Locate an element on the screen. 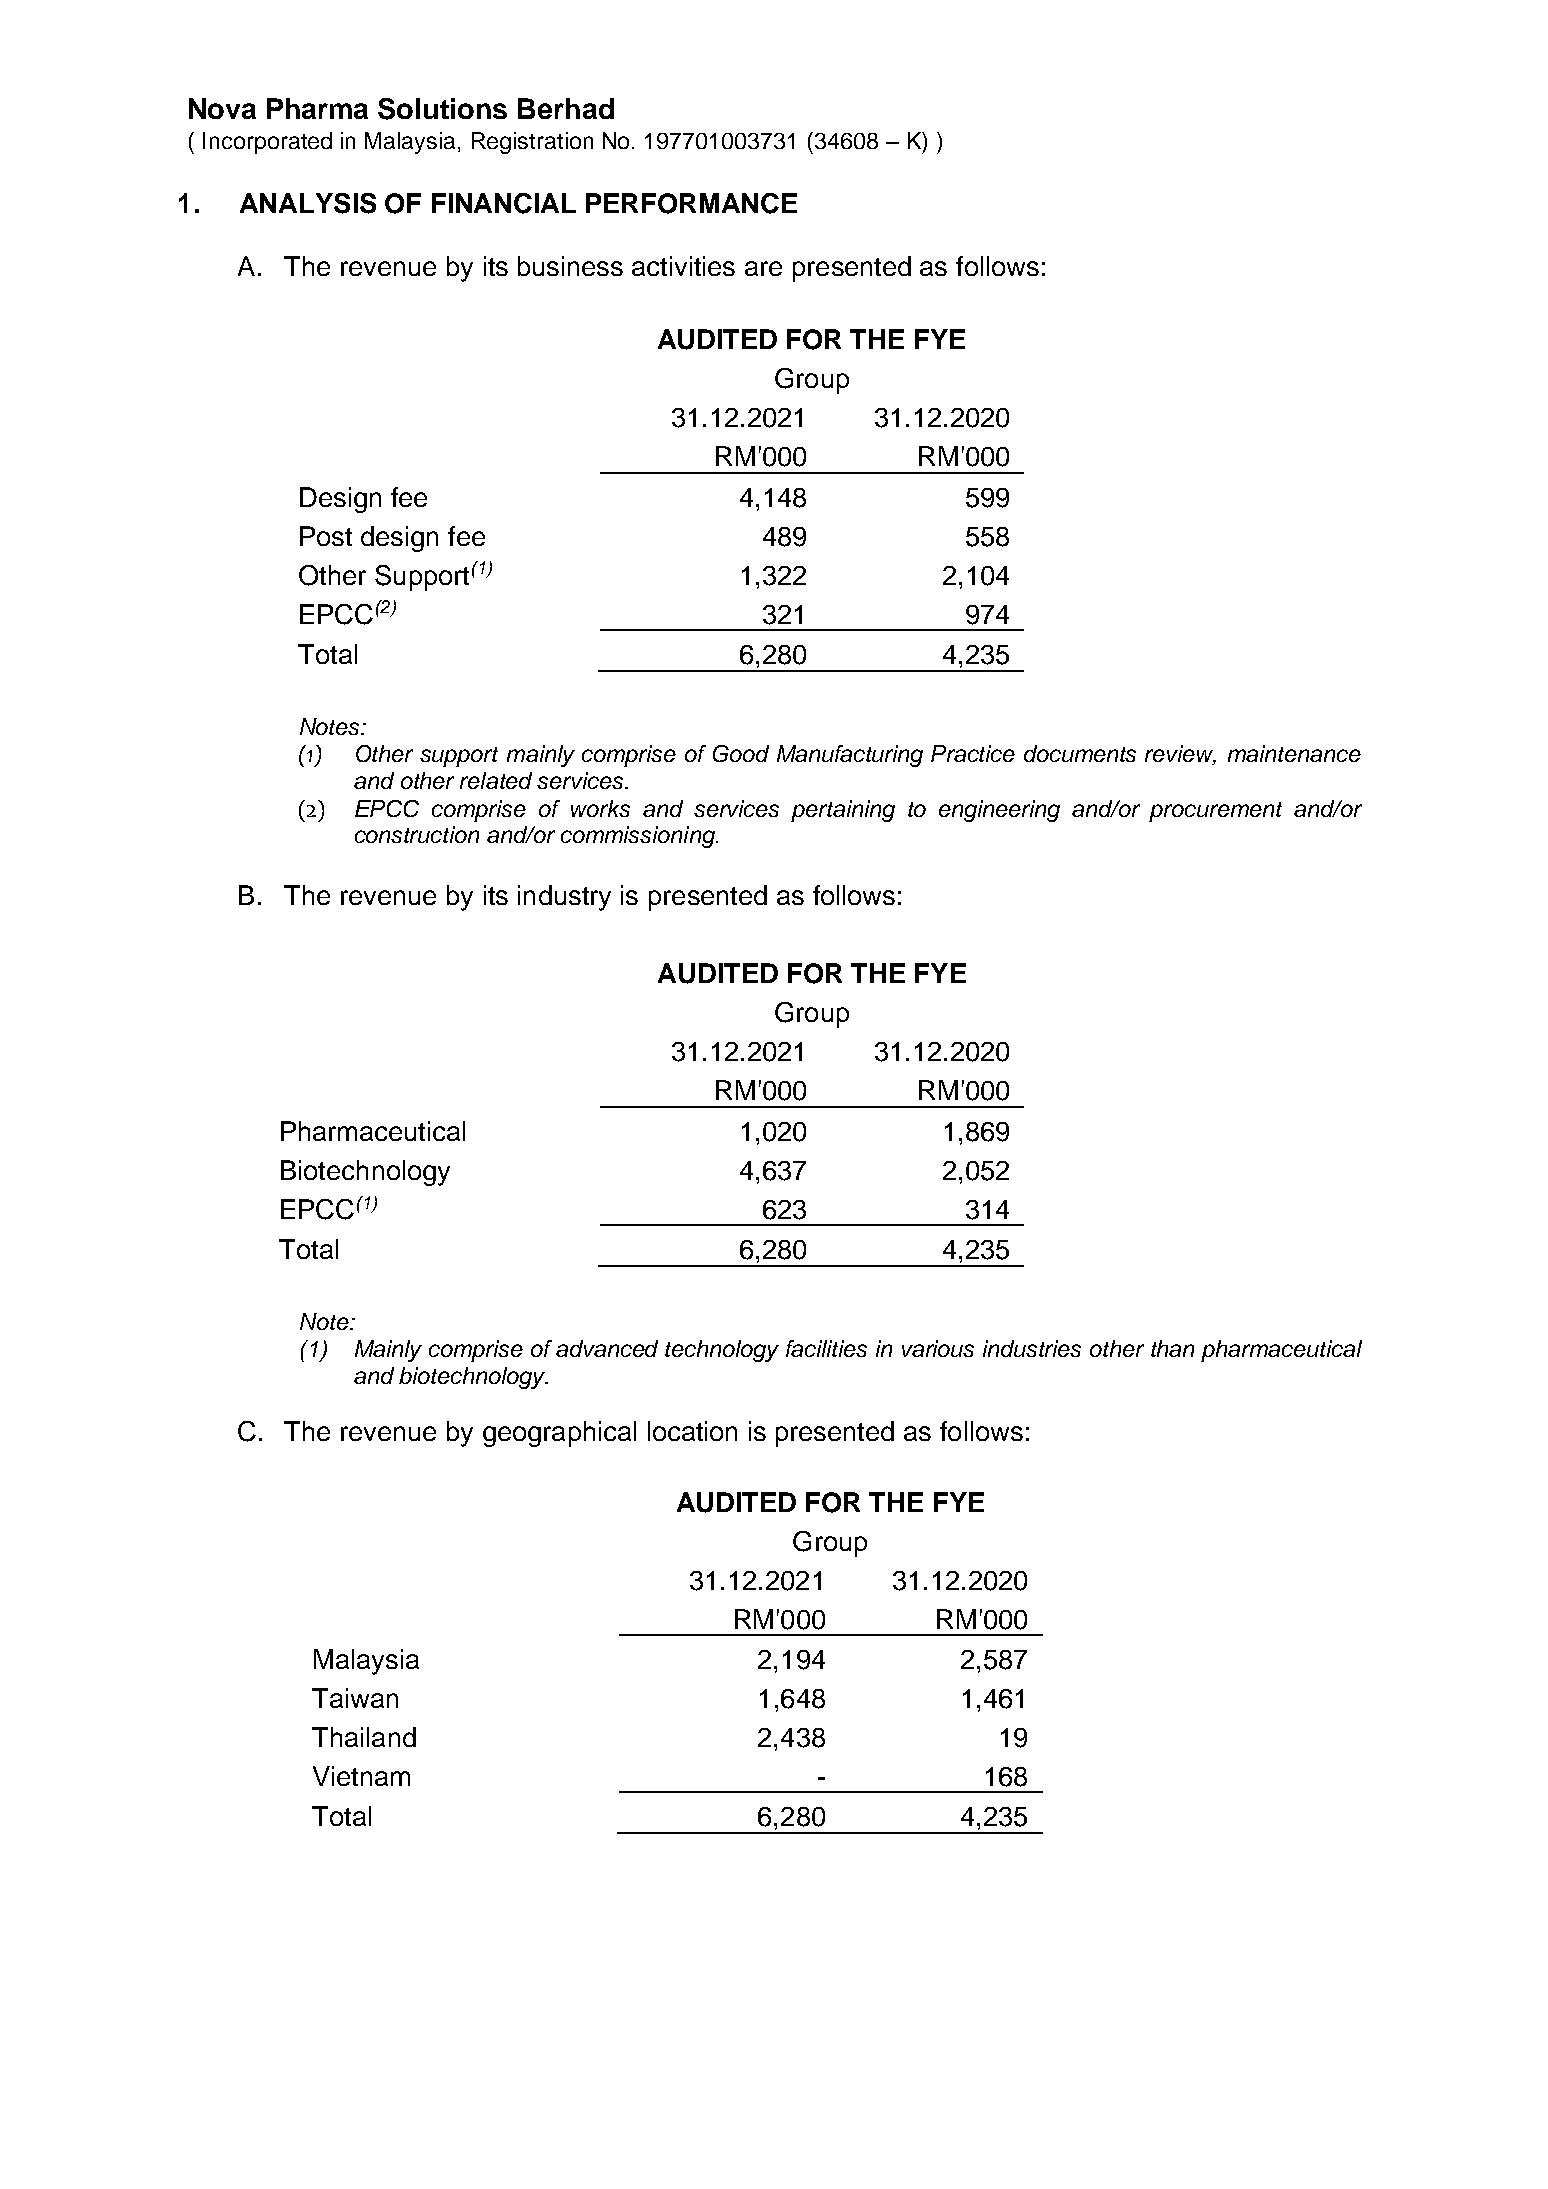 This screenshot has height=2189, width=1548. PERFORMANCE is located at coordinates (691, 203).
